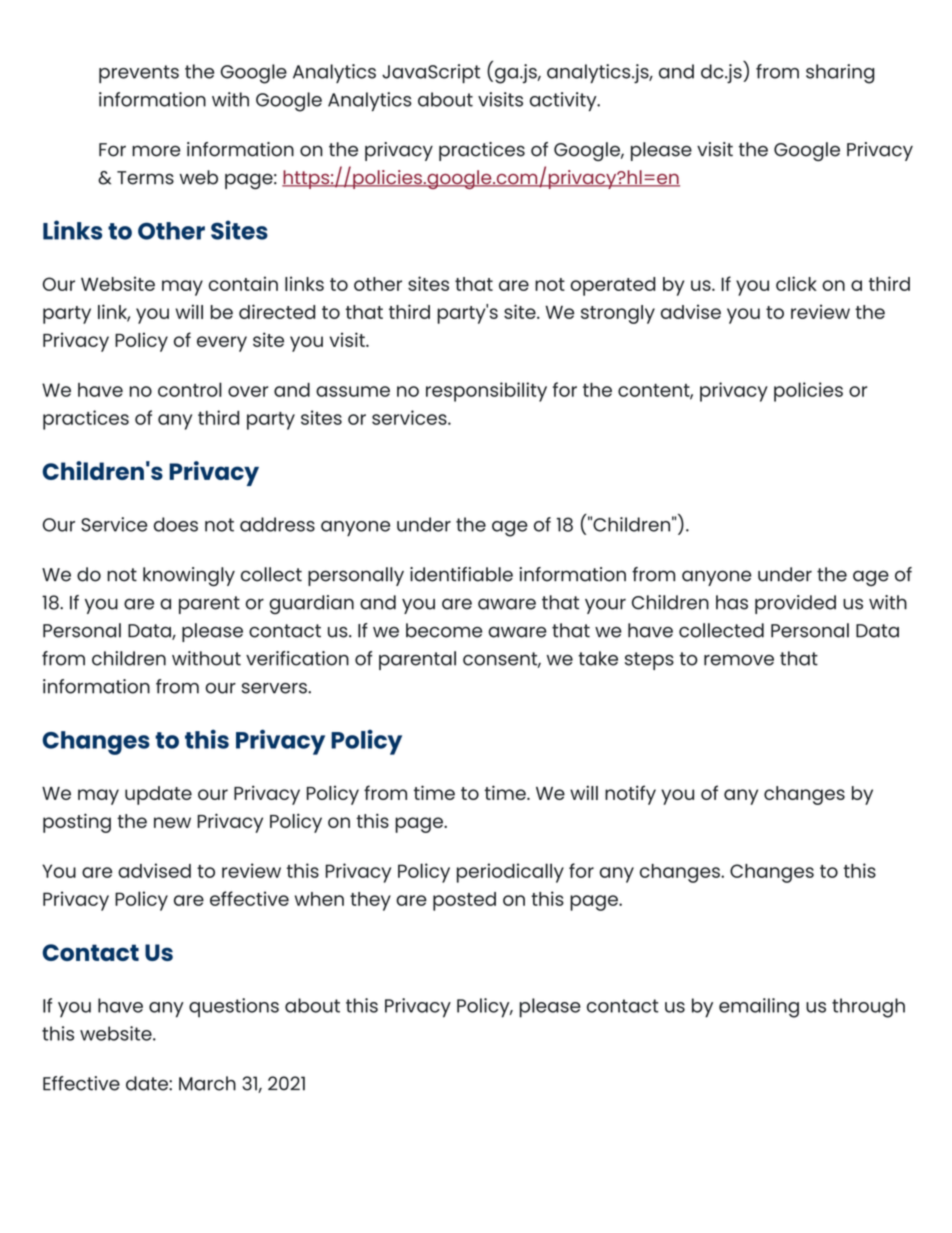 This document has width=952, height=1233. I want to click on activity, so click(564, 101).
